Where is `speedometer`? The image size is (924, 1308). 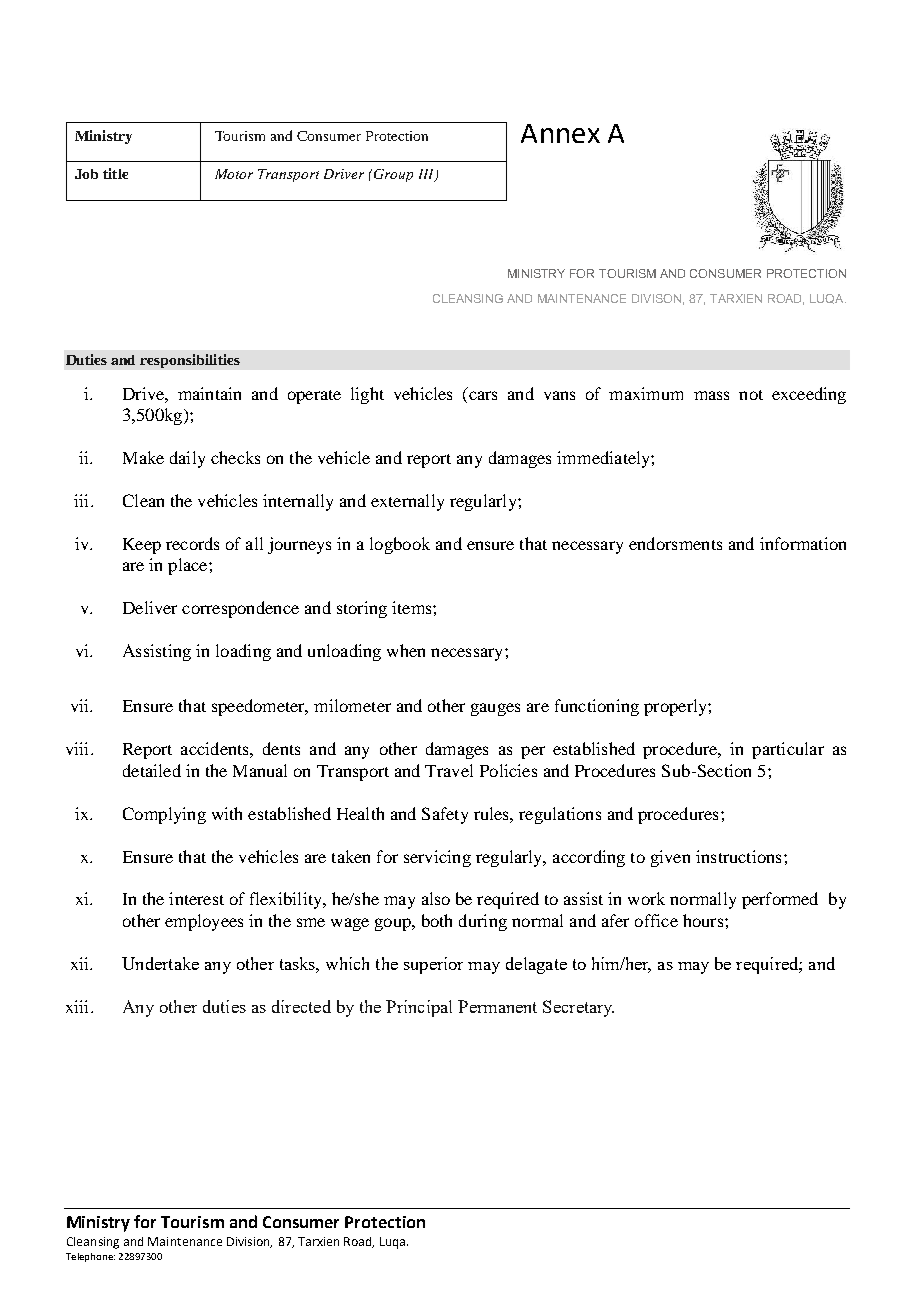
speedometer is located at coordinates (260, 707).
